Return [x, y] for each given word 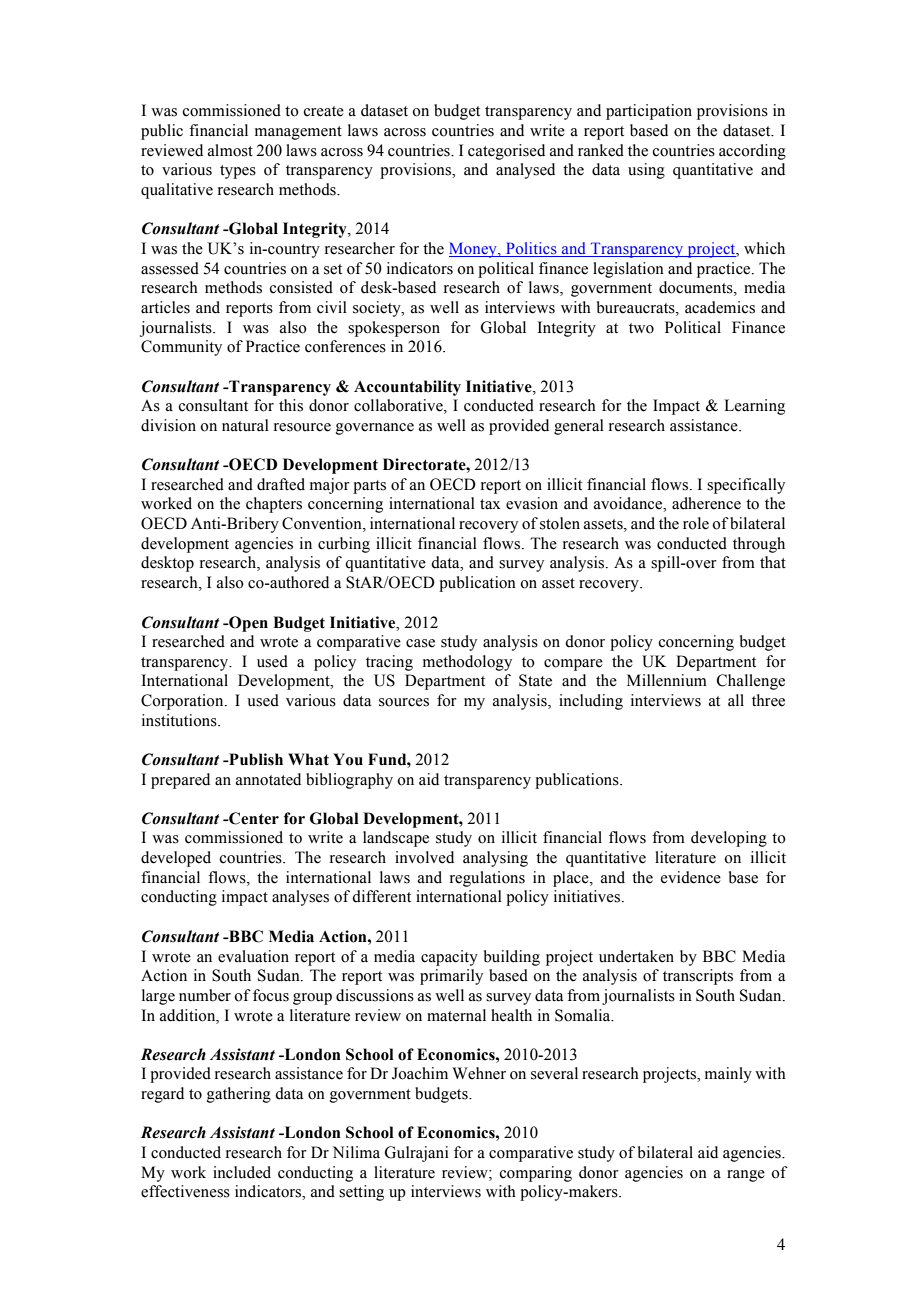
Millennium [667, 680]
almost [230, 150]
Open [247, 624]
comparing [536, 1174]
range [746, 1176]
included [242, 1172]
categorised [506, 152]
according [752, 152]
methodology [467, 663]
